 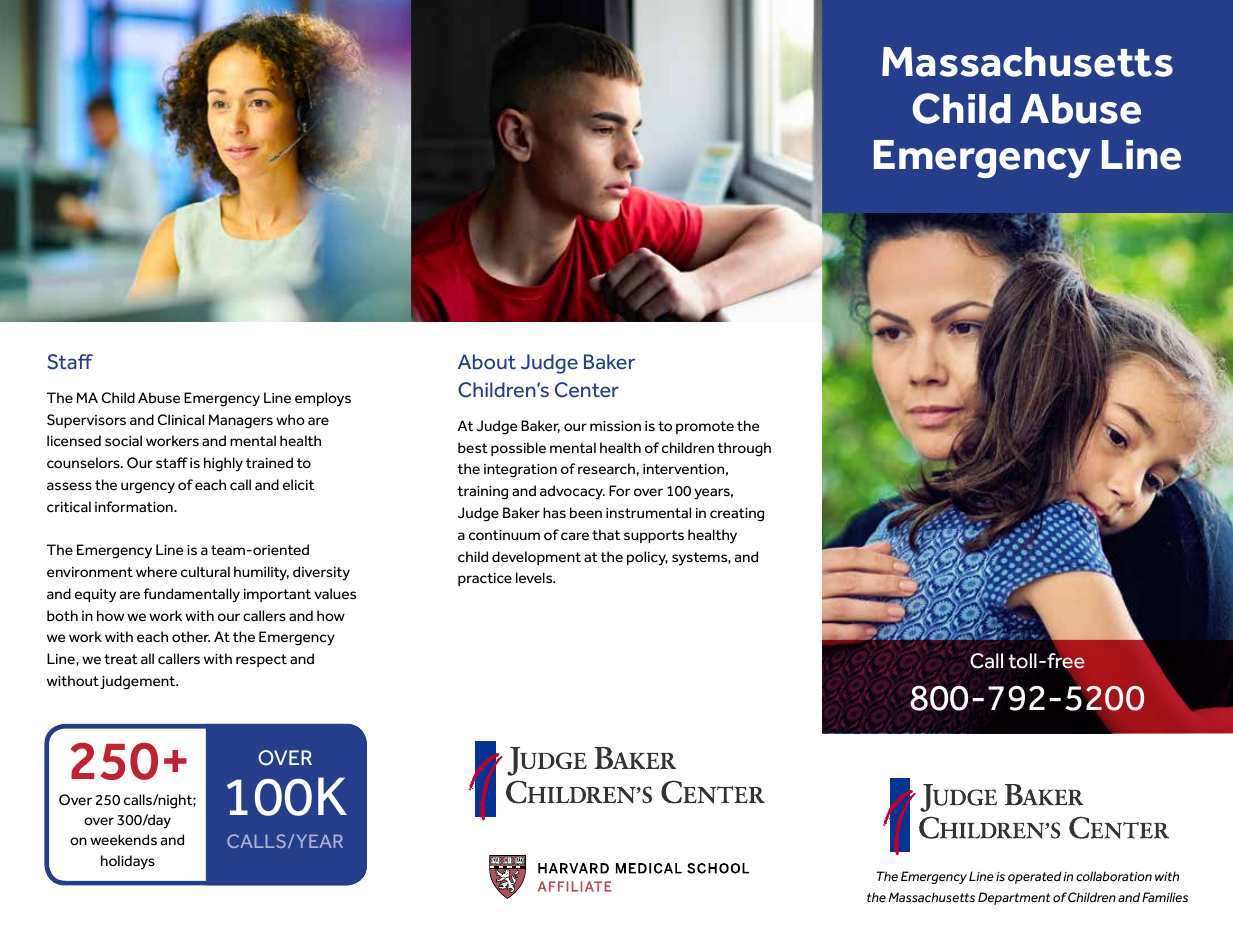 I want to click on levels, so click(x=535, y=578).
